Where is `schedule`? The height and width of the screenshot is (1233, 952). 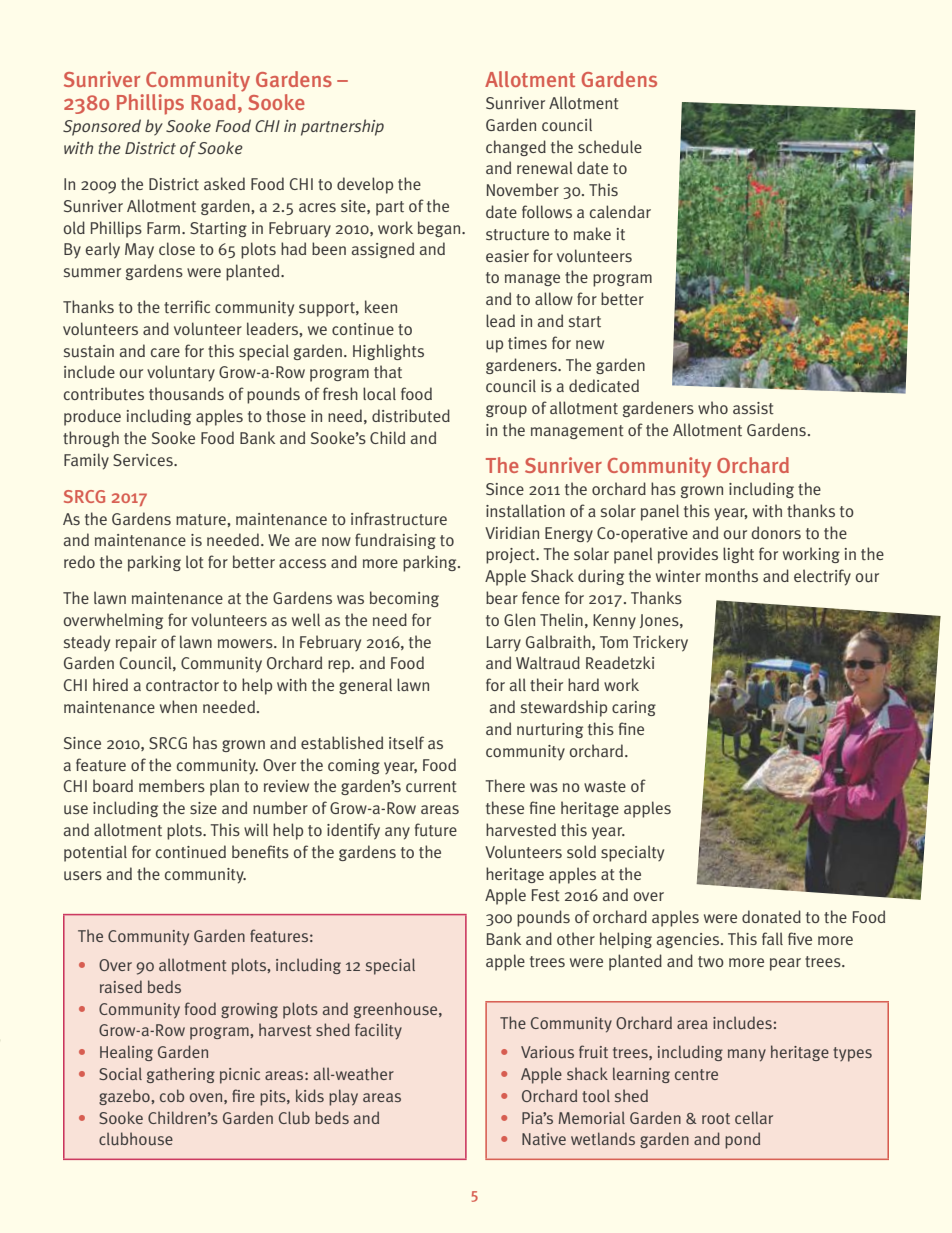
schedule is located at coordinates (610, 147).
